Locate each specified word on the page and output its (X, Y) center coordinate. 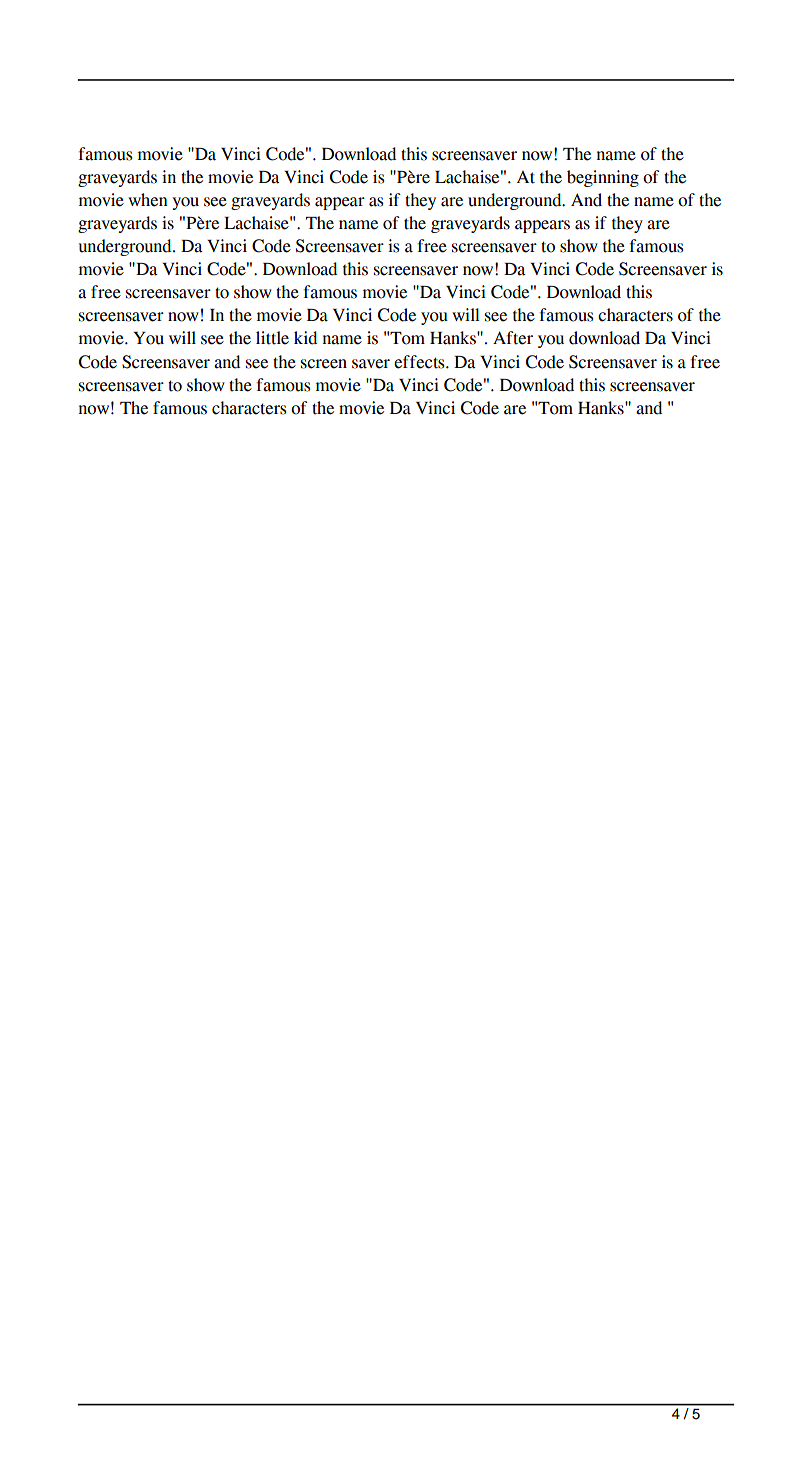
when (148, 200)
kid (305, 338)
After (513, 338)
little (272, 338)
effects (420, 362)
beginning (603, 178)
